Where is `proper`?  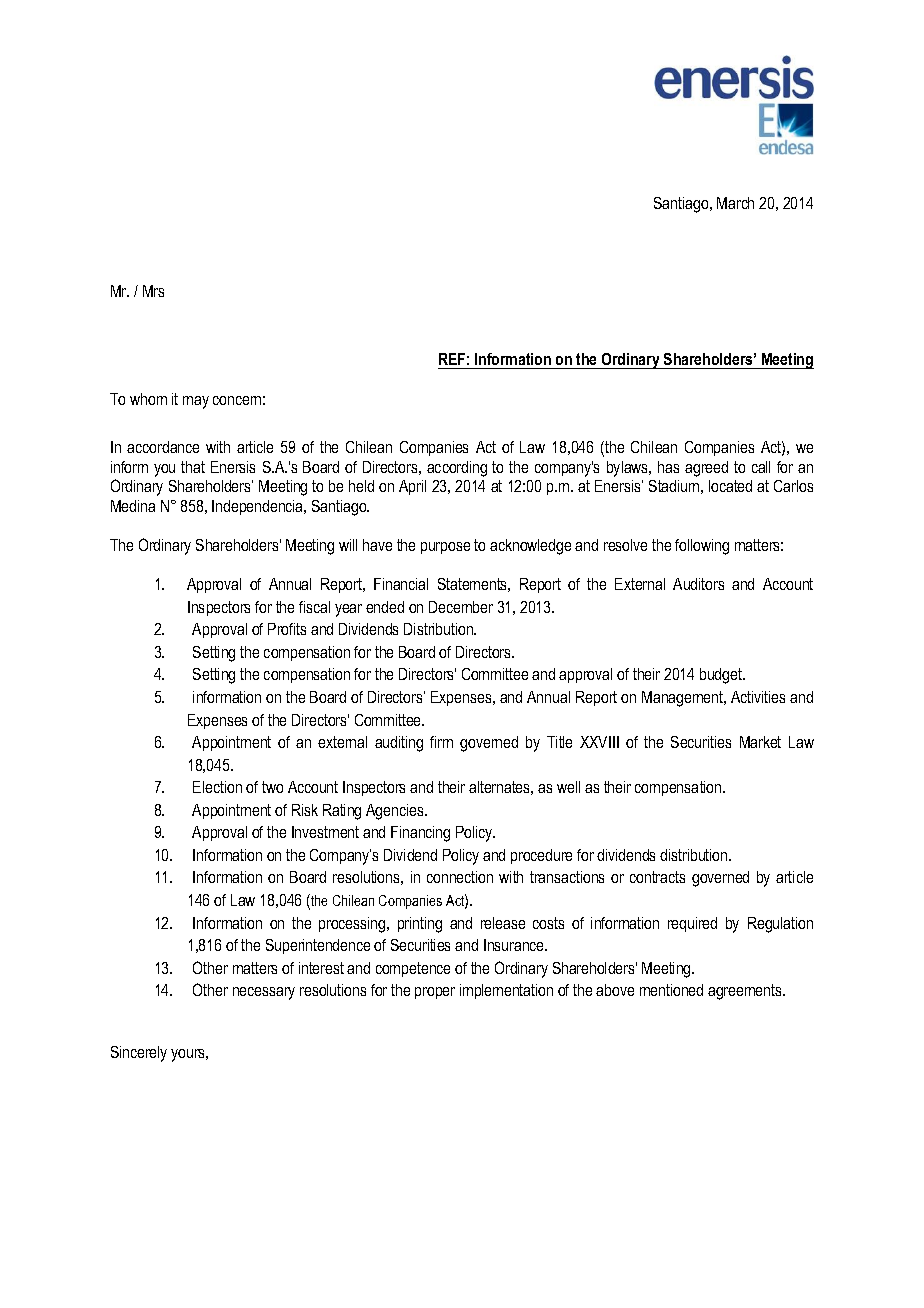 proper is located at coordinates (435, 993).
